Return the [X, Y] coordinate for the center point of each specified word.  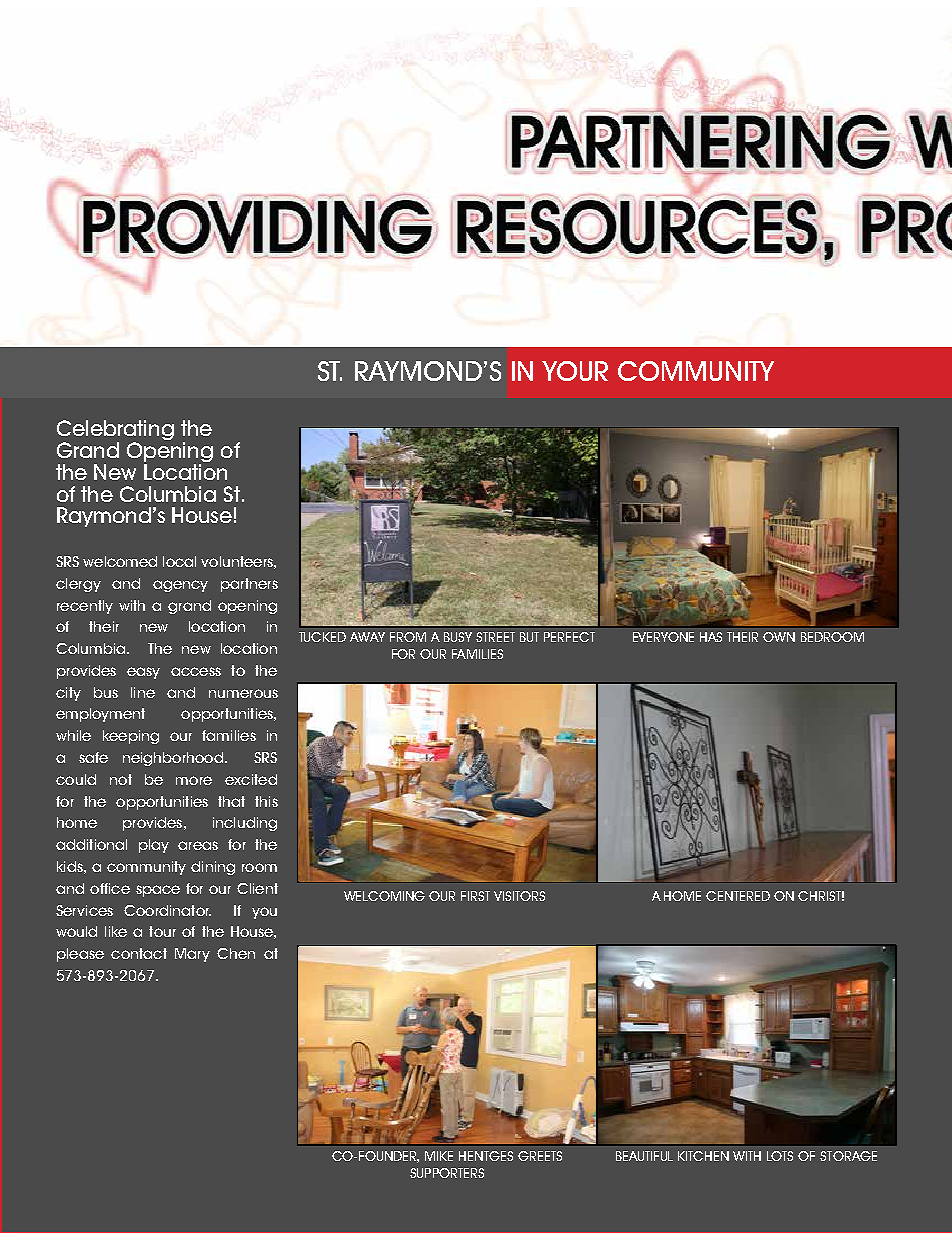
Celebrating [115, 431]
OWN [779, 637]
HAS [711, 637]
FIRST [475, 896]
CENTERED [738, 896]
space [158, 891]
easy [143, 673]
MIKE [439, 1156]
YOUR [575, 371]
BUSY [458, 637]
